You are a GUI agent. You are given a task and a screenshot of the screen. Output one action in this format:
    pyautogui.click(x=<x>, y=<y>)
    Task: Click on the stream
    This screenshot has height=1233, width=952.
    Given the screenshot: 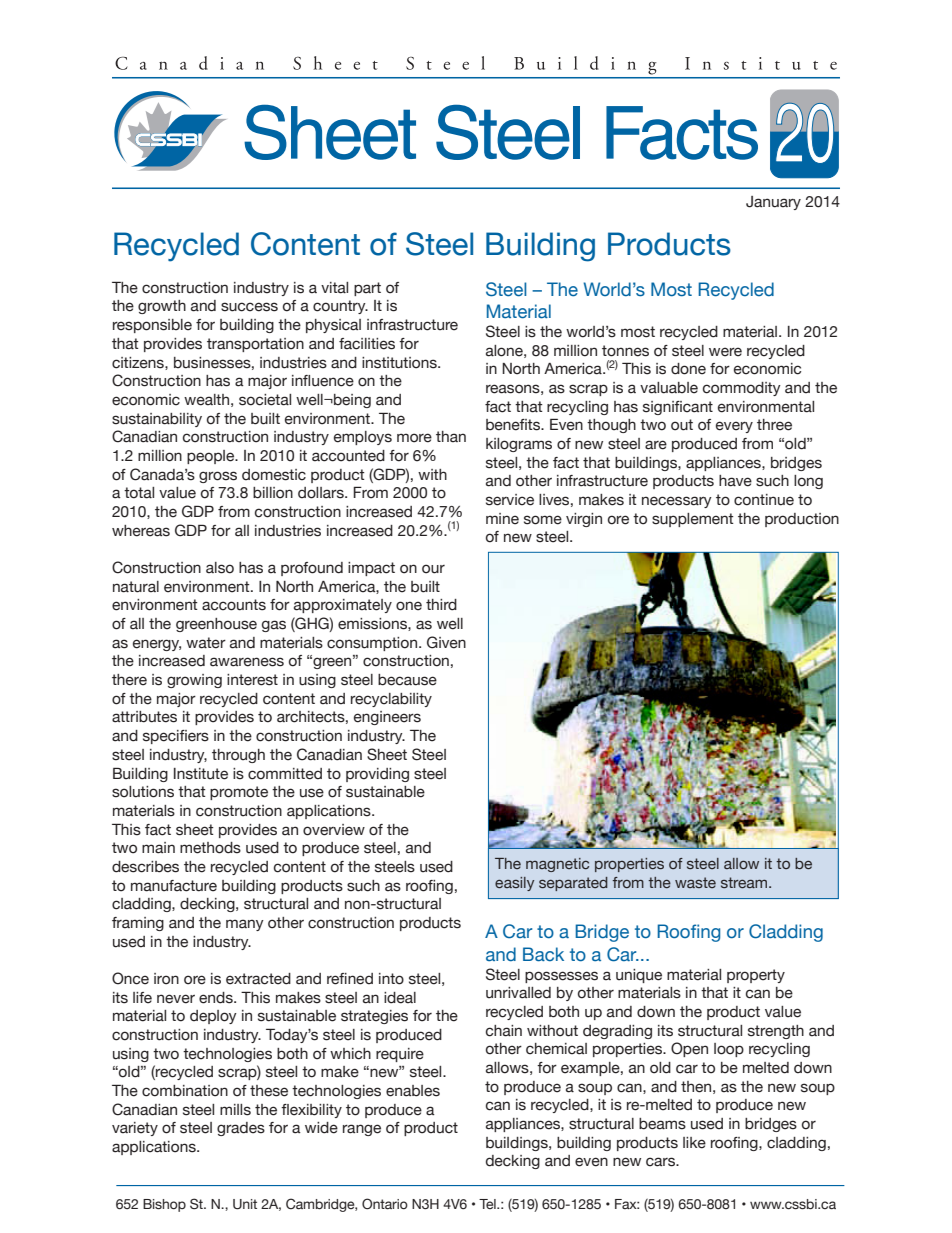 What is the action you would take?
    pyautogui.click(x=745, y=882)
